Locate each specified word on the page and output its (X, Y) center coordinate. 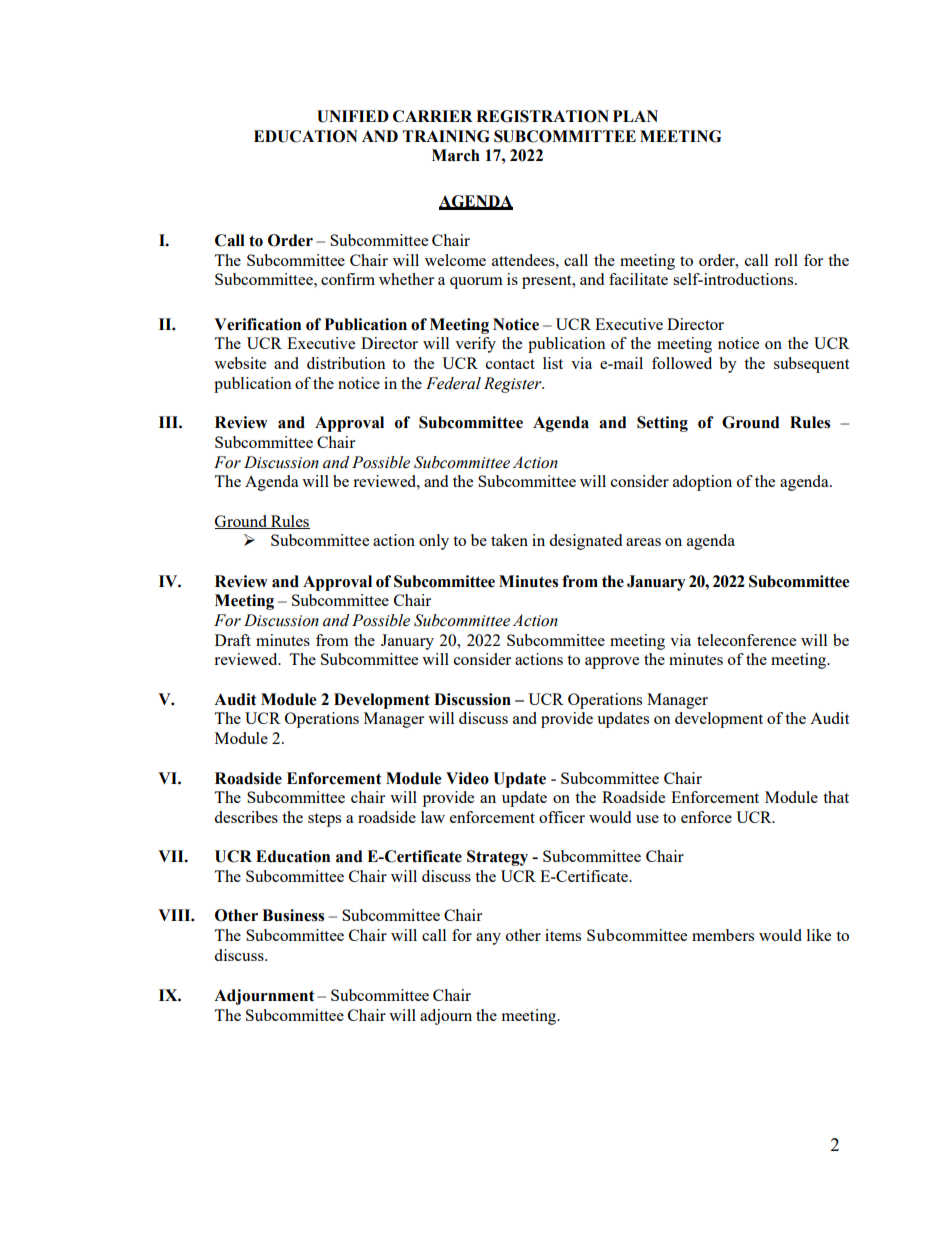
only (434, 542)
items (563, 935)
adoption (702, 483)
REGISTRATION (542, 116)
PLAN (635, 116)
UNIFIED (353, 116)
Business (293, 915)
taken (509, 540)
